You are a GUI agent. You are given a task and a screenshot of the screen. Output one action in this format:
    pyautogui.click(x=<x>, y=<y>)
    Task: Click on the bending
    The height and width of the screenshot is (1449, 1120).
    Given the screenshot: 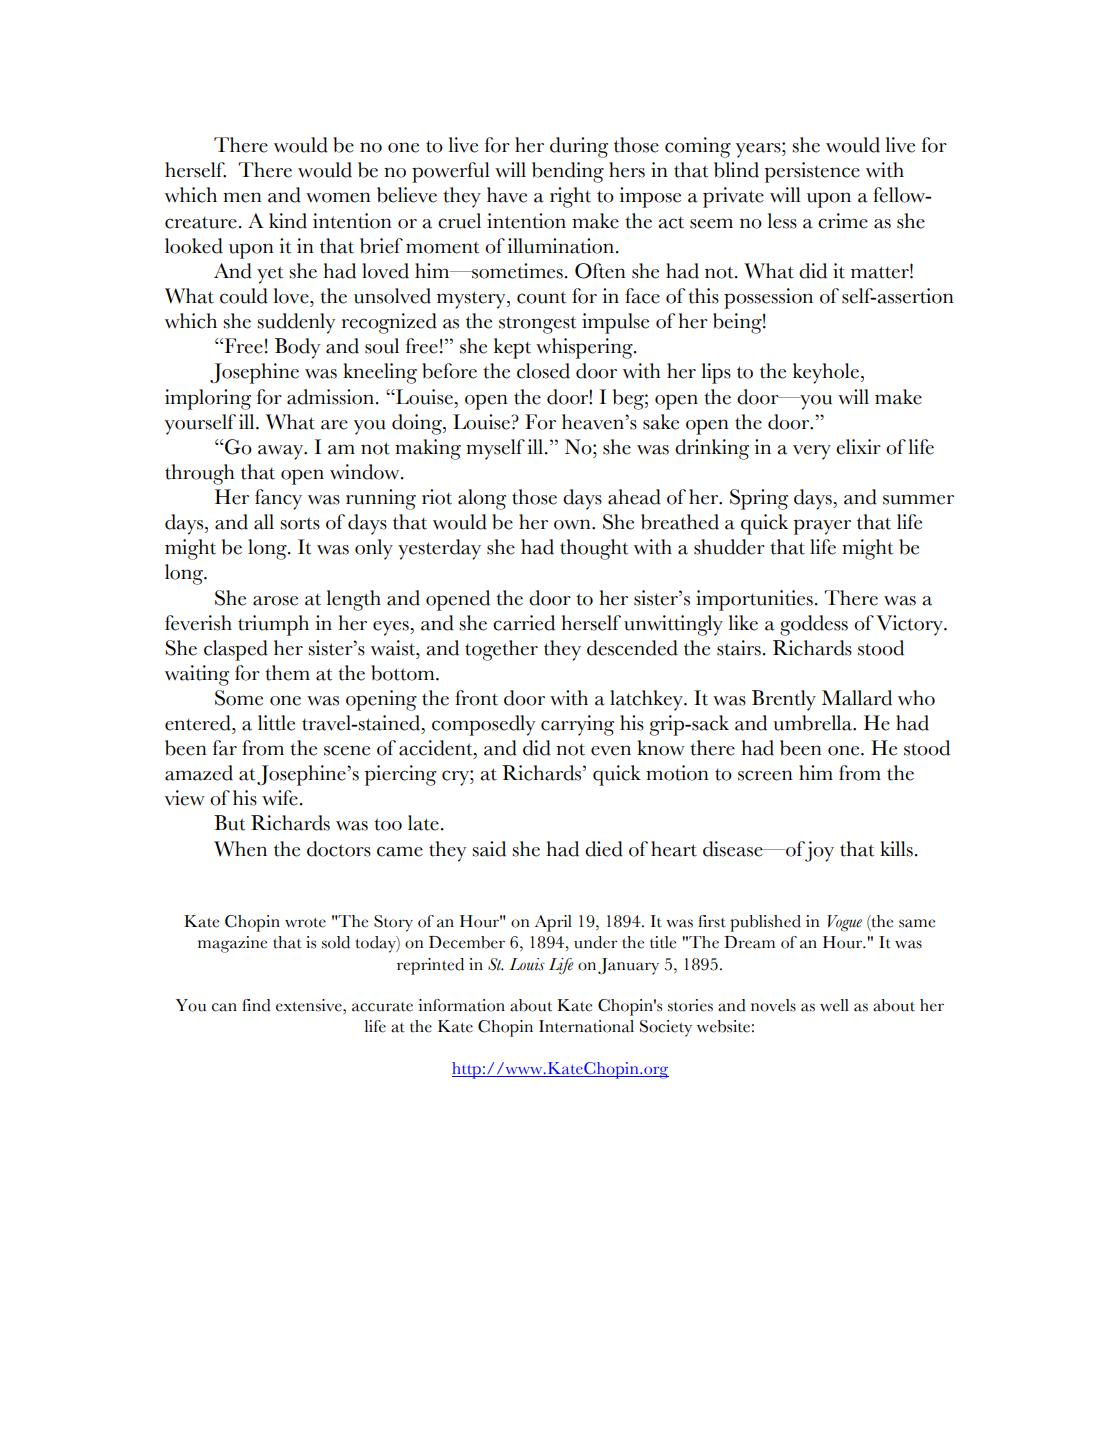 What is the action you would take?
    pyautogui.click(x=568, y=172)
